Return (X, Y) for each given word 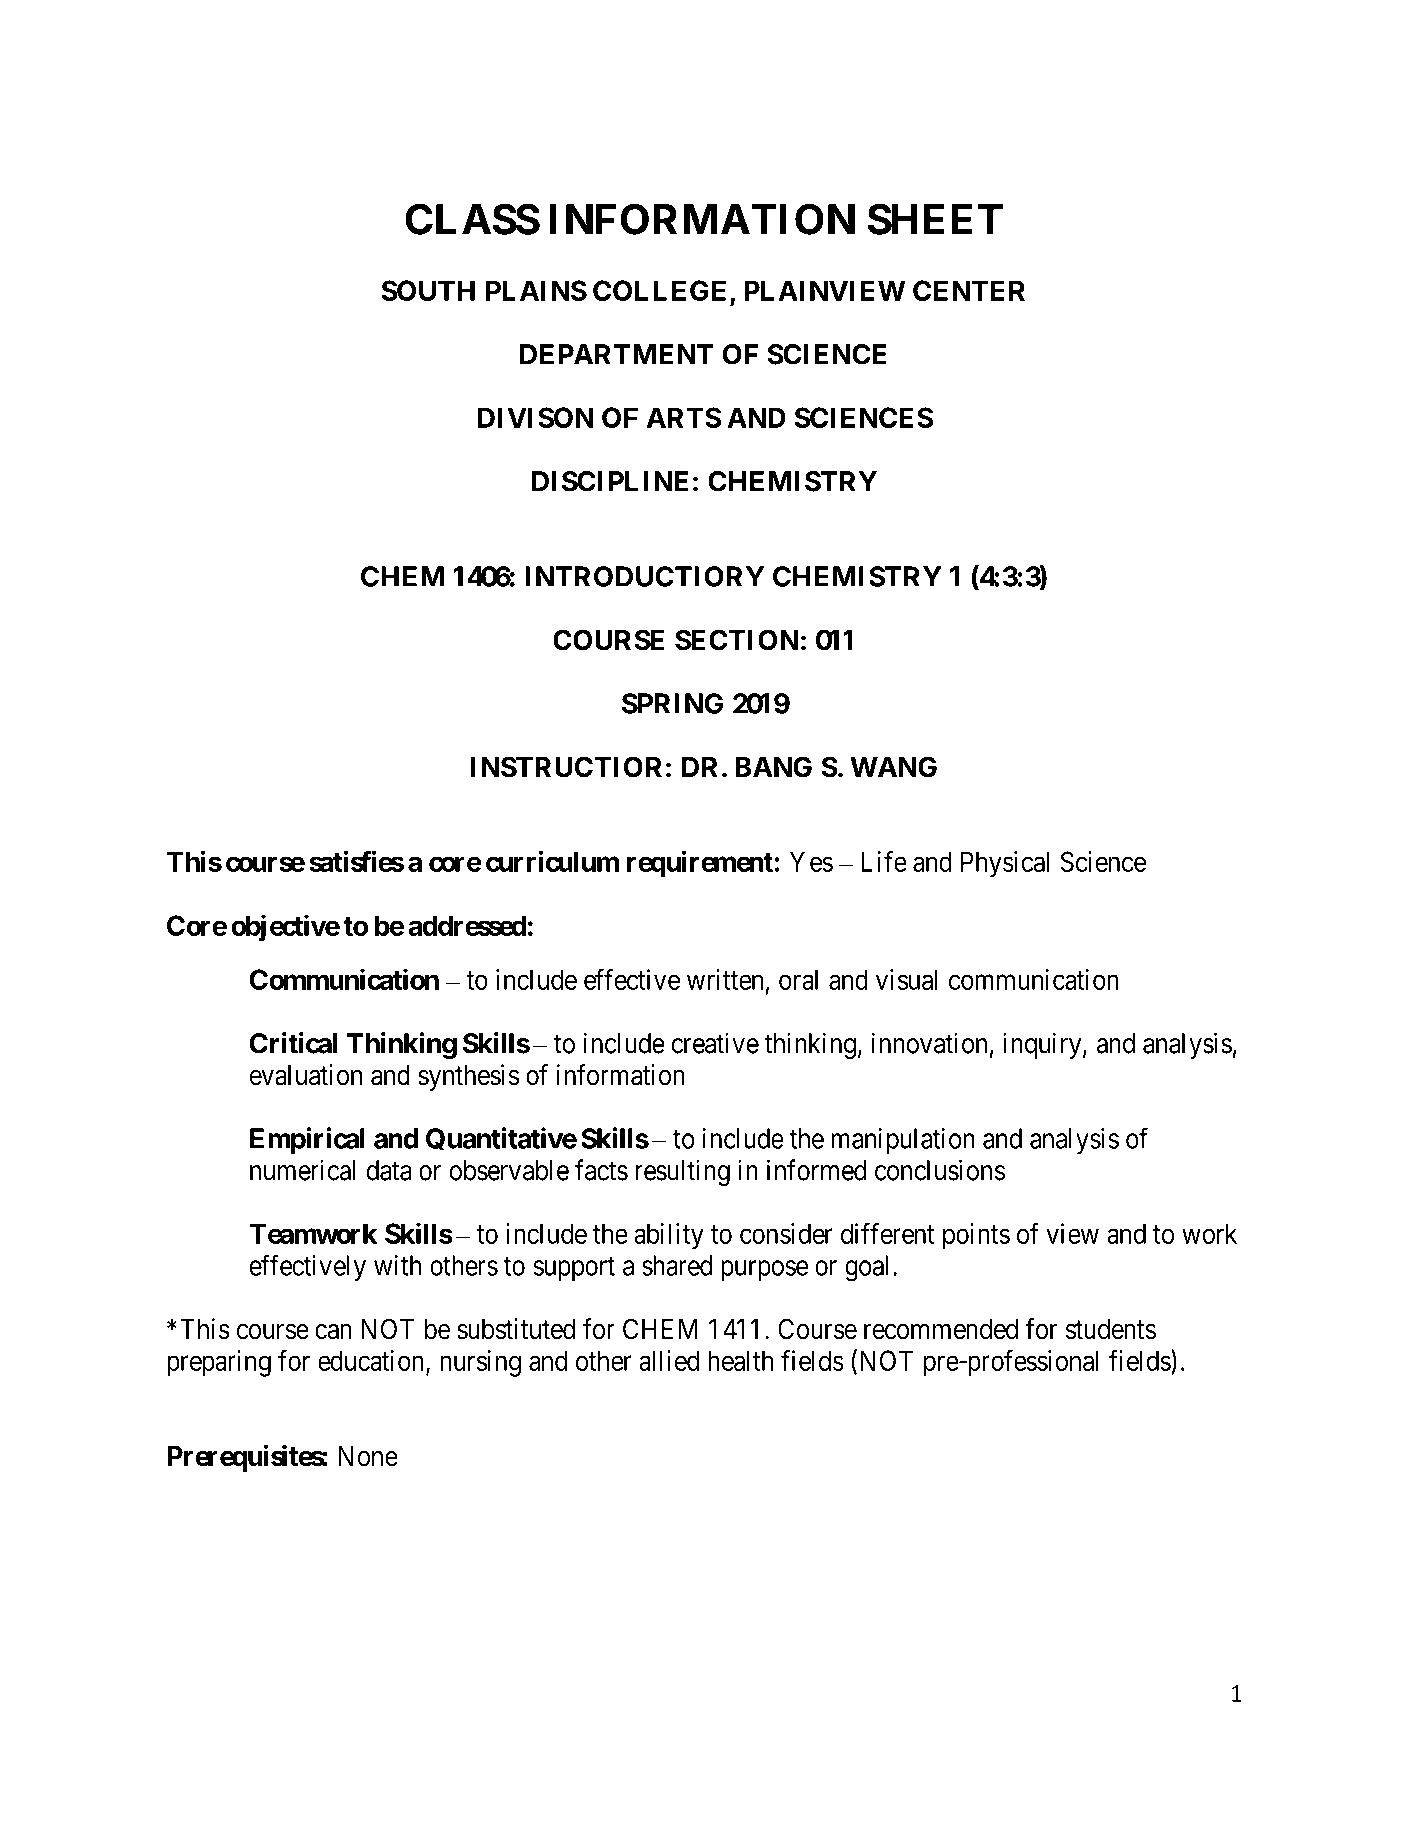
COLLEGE (659, 290)
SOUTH (428, 290)
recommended (941, 1329)
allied (669, 1360)
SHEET (935, 219)
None (368, 1456)
